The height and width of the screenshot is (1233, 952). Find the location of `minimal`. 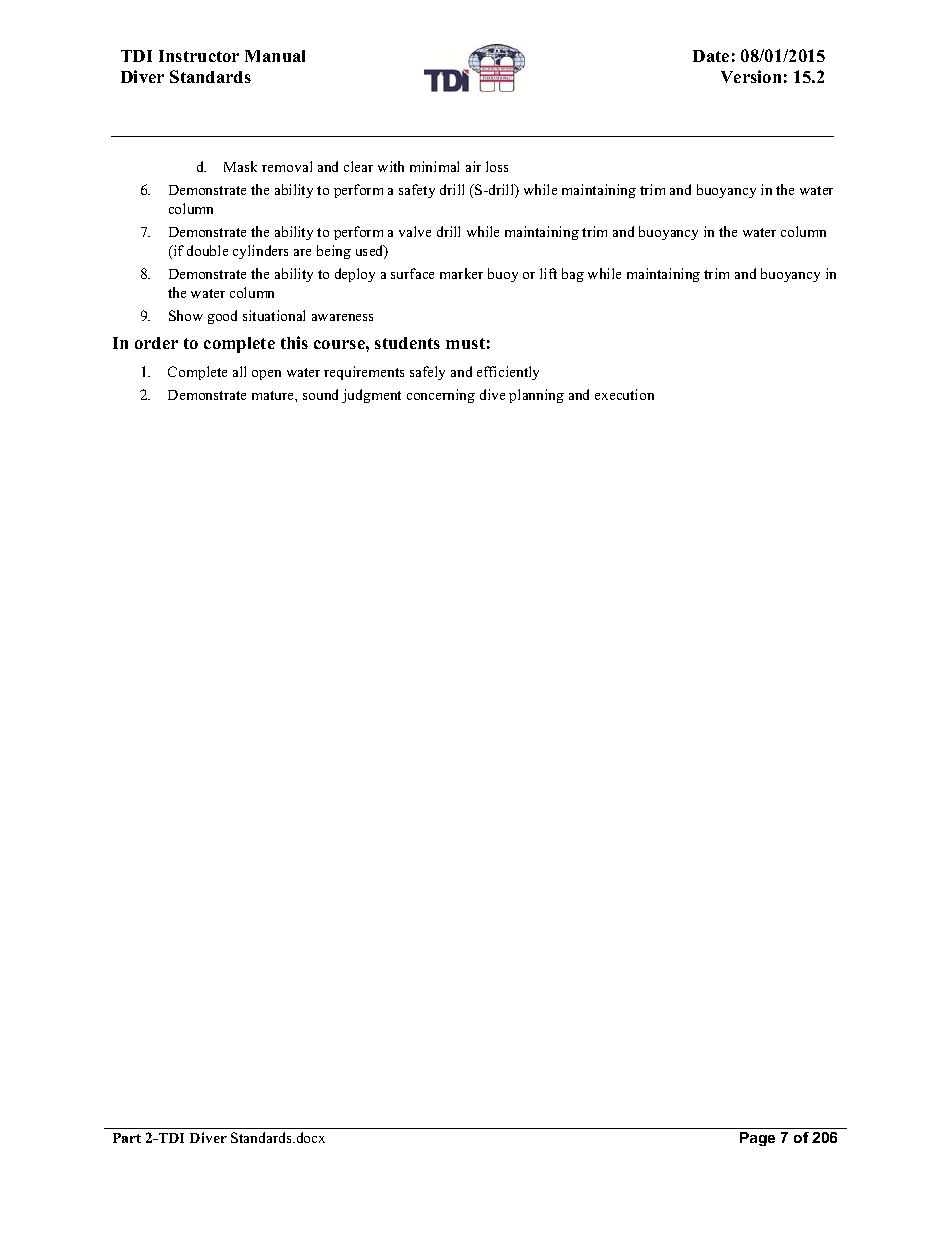

minimal is located at coordinates (434, 166).
